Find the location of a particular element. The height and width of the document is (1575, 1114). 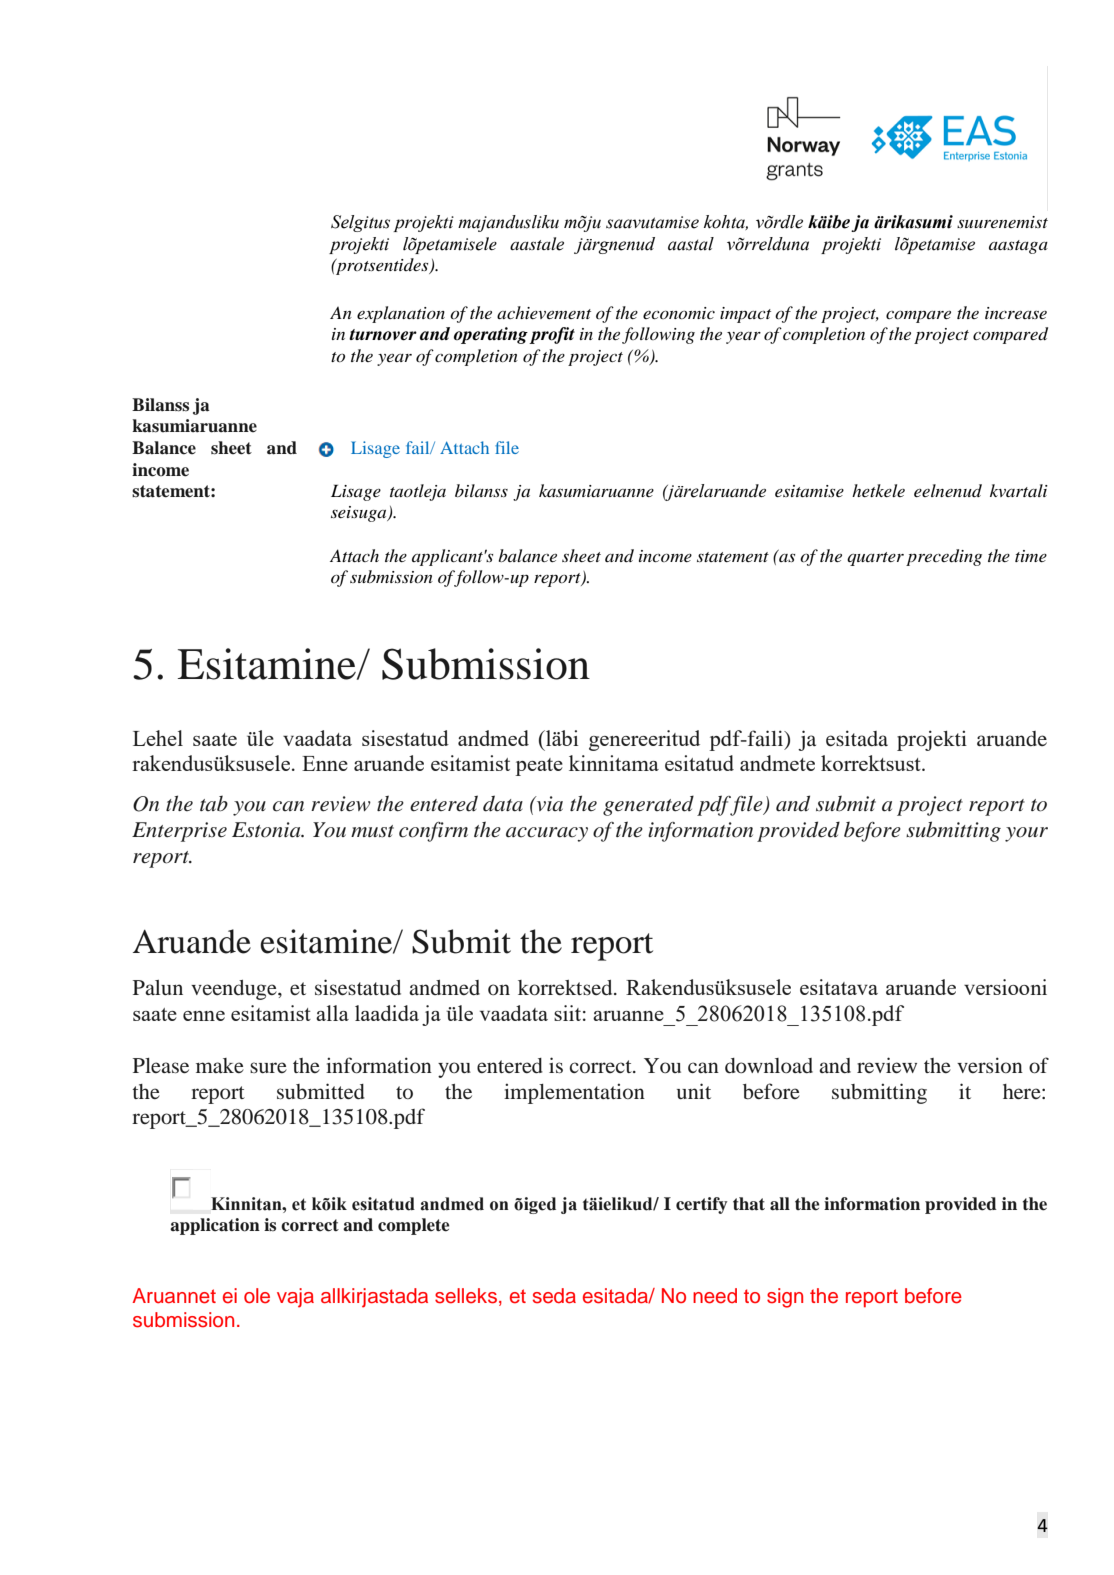

tab is located at coordinates (214, 804).
